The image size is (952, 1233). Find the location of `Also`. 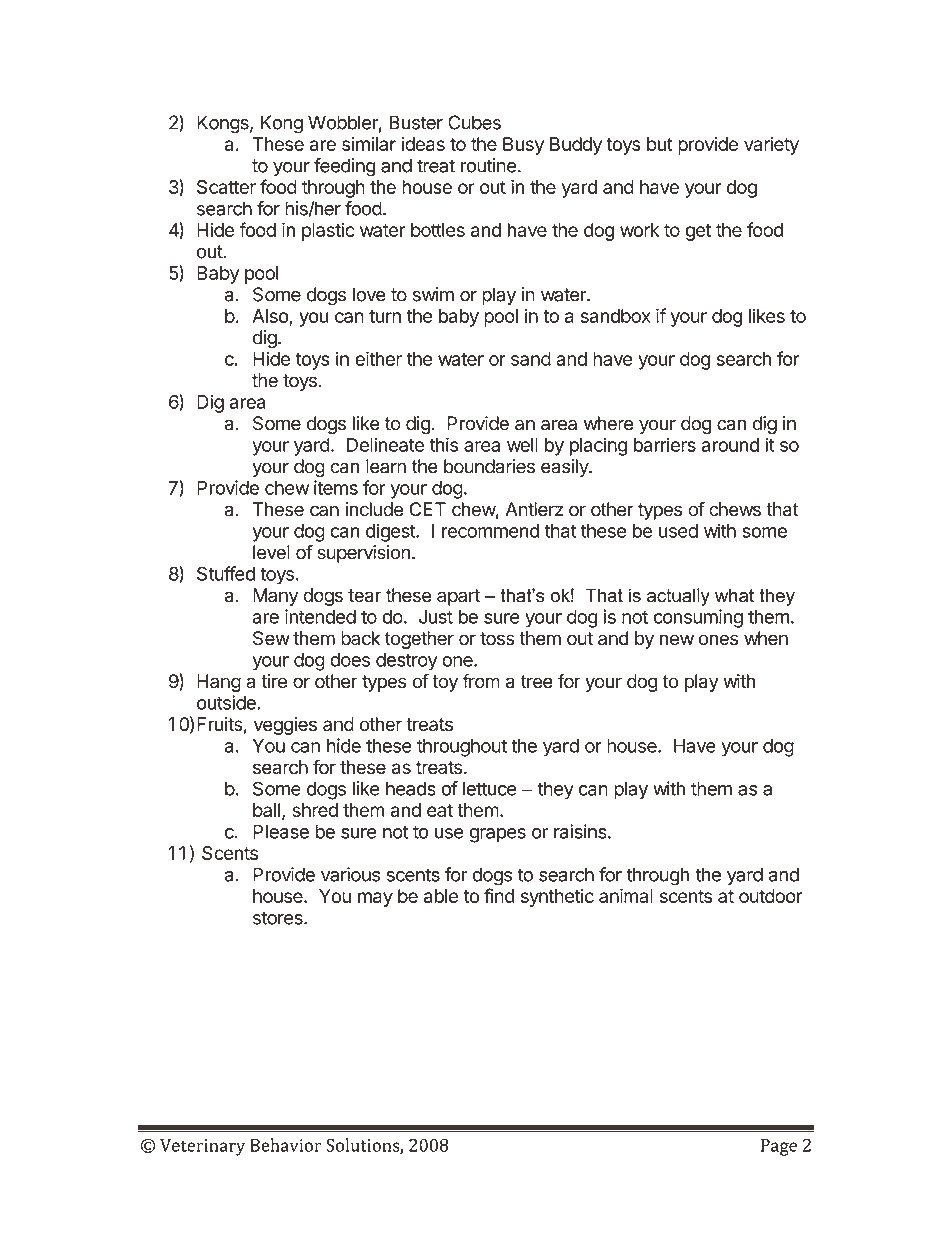

Also is located at coordinates (271, 317).
